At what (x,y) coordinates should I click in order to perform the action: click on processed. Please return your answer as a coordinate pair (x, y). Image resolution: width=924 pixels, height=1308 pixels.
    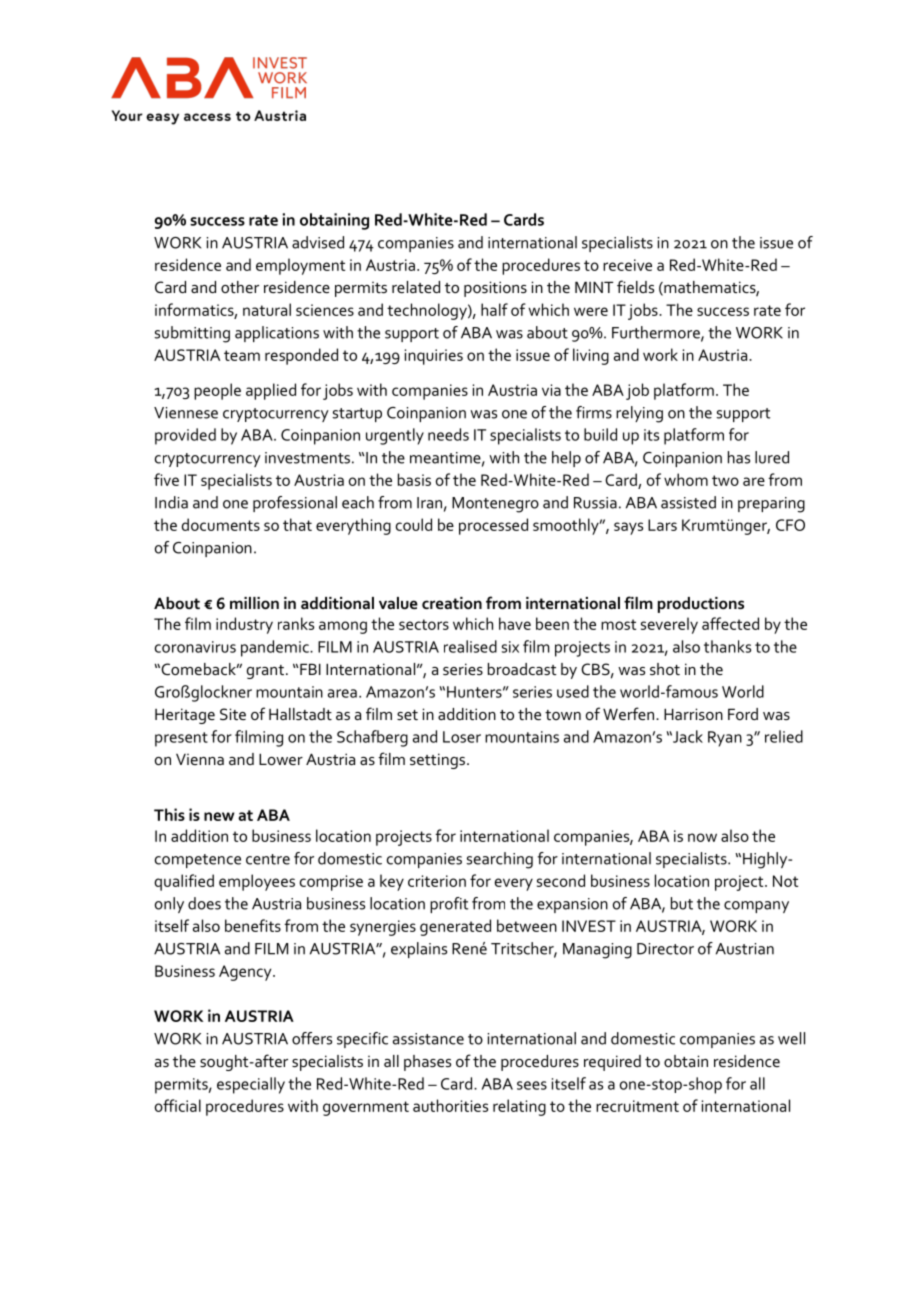
    Looking at the image, I should click on (493, 526).
